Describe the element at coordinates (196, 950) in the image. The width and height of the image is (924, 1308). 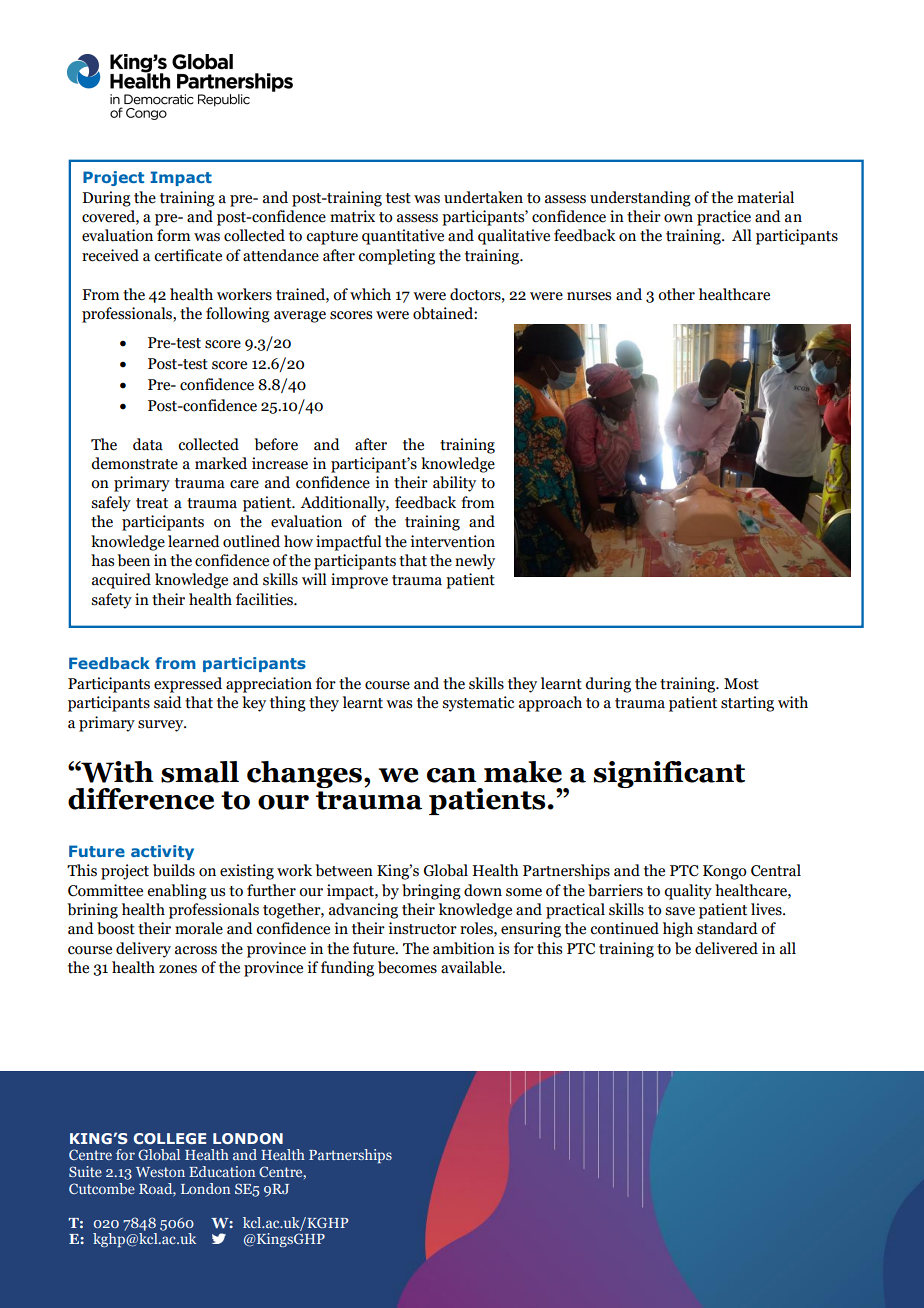
I see `across` at that location.
